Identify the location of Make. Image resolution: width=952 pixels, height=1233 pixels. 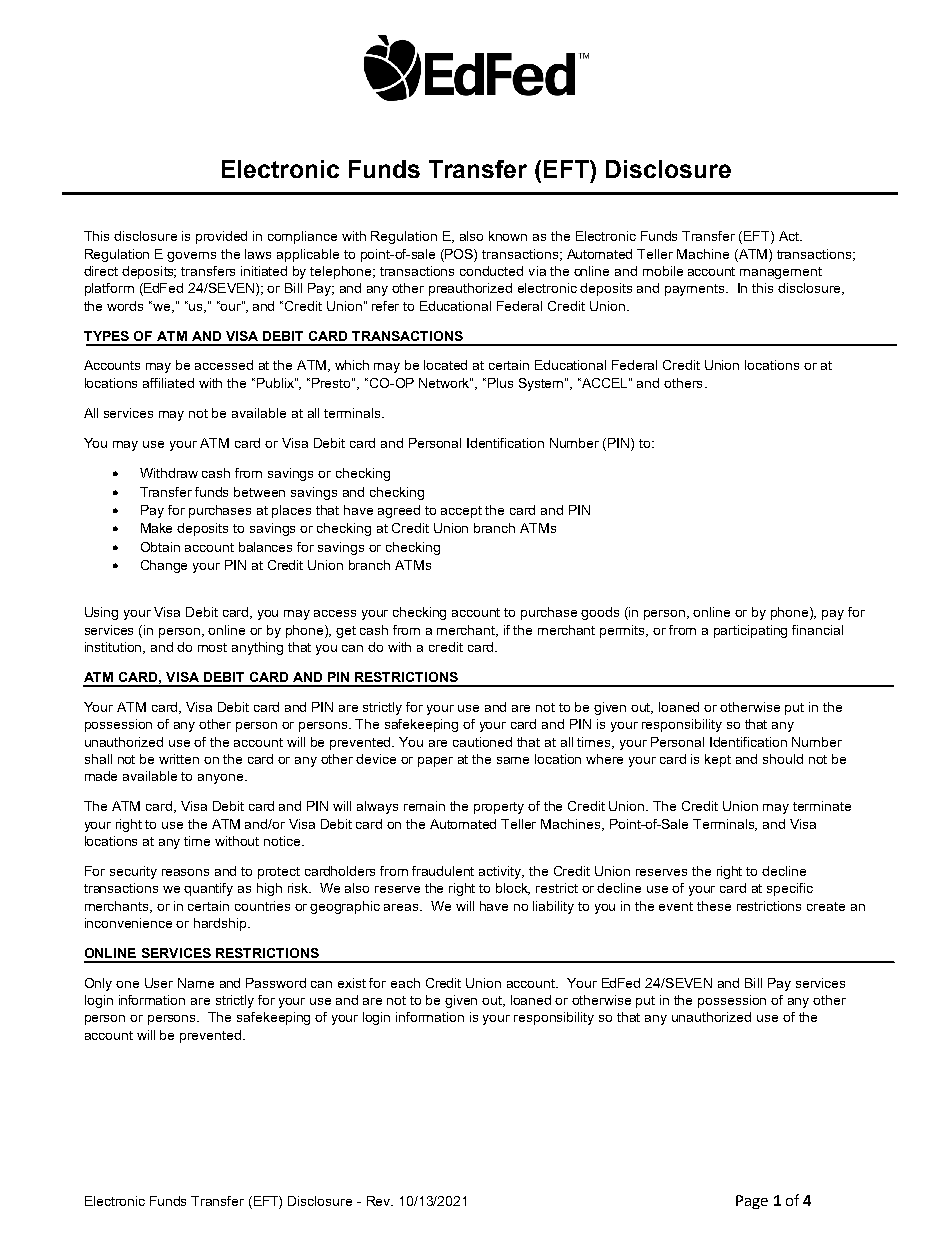
(156, 528).
